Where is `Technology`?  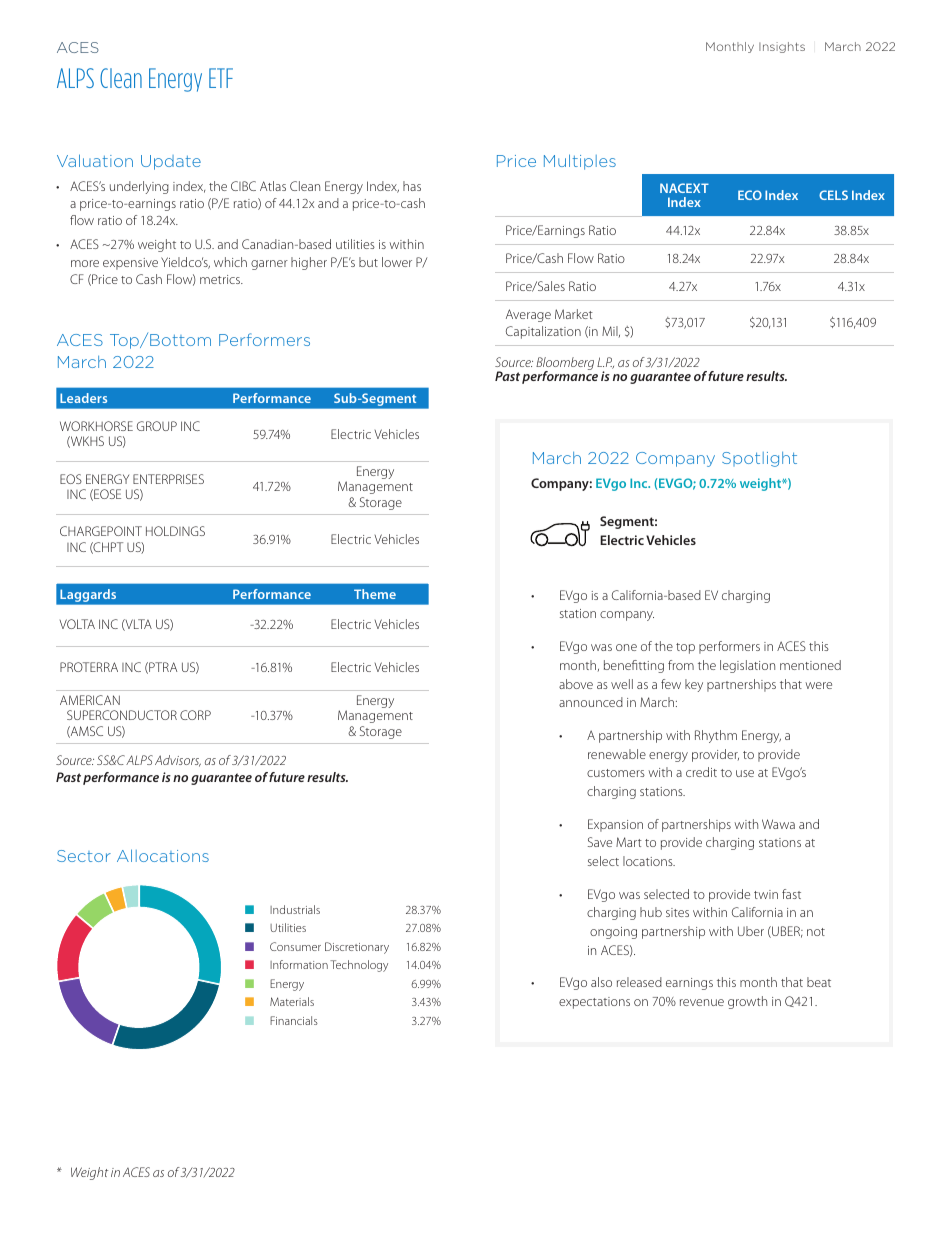 Technology is located at coordinates (359, 966).
